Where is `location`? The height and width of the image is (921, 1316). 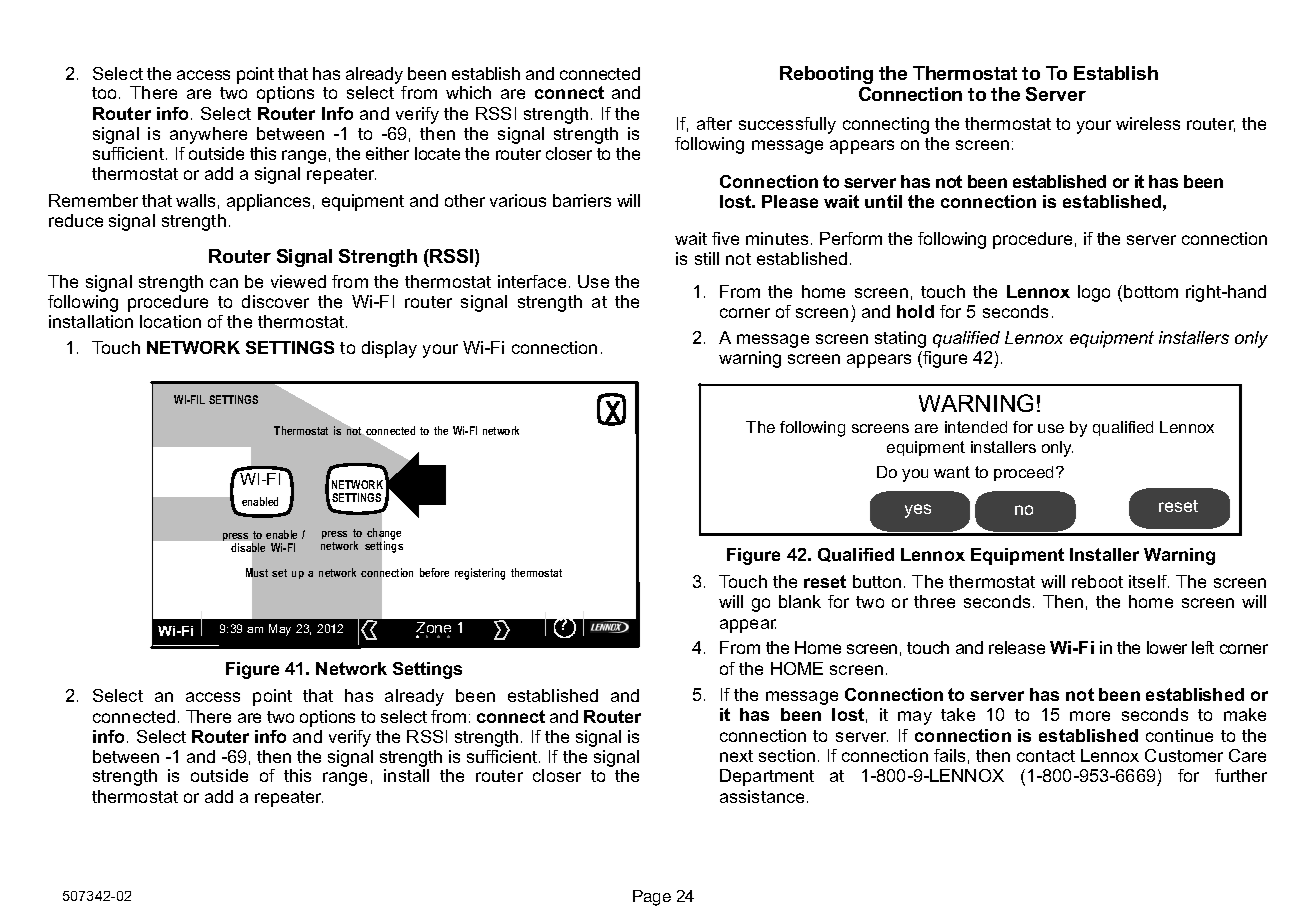
location is located at coordinates (170, 321).
